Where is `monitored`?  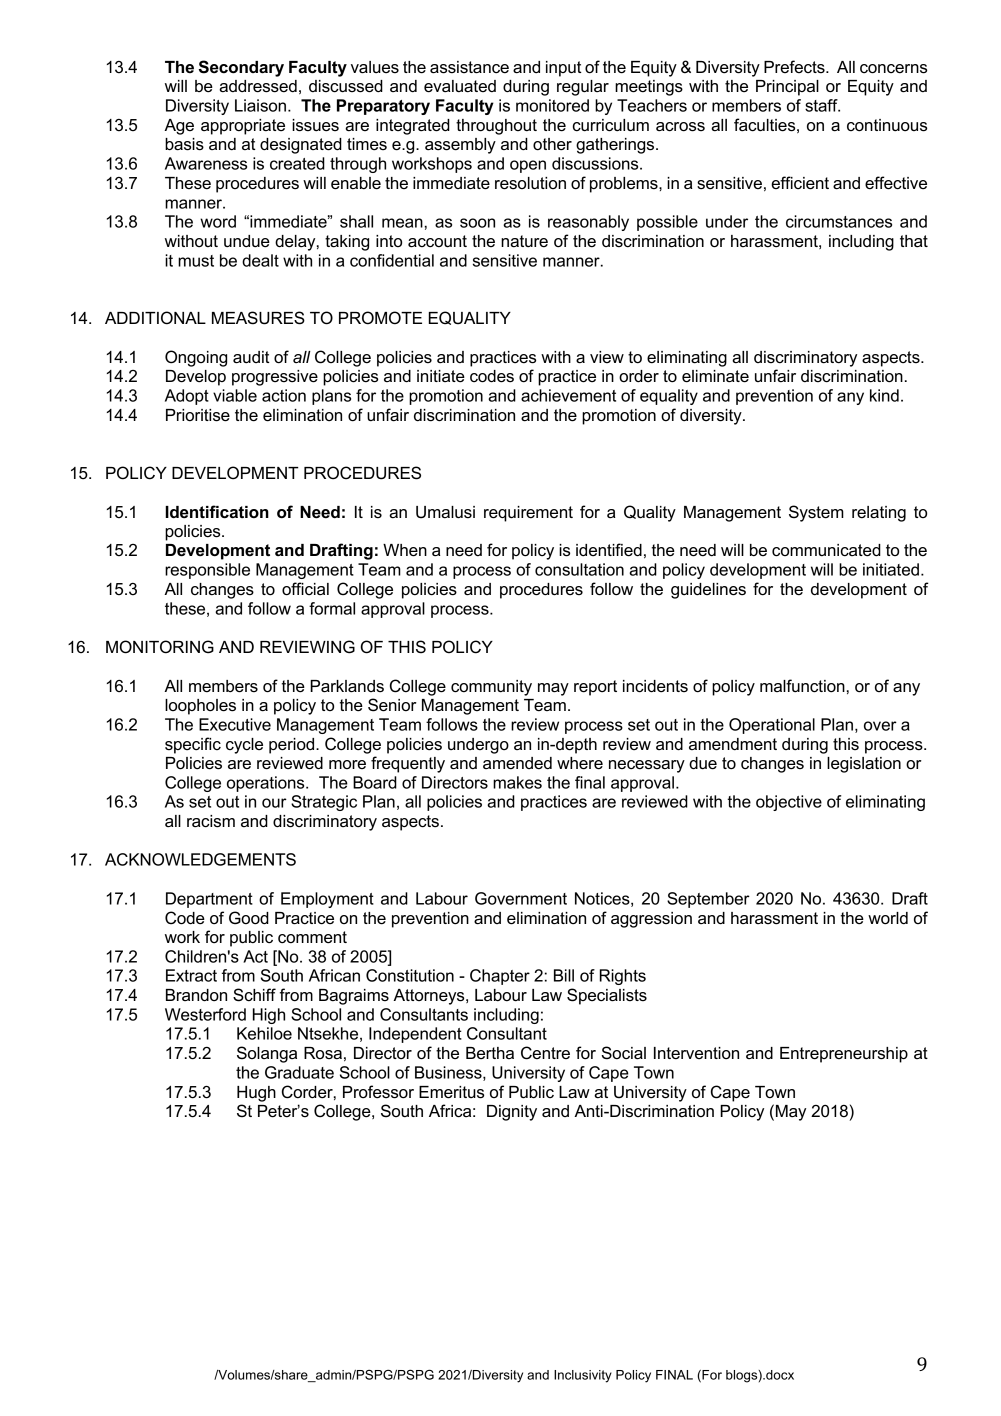 monitored is located at coordinates (552, 105).
